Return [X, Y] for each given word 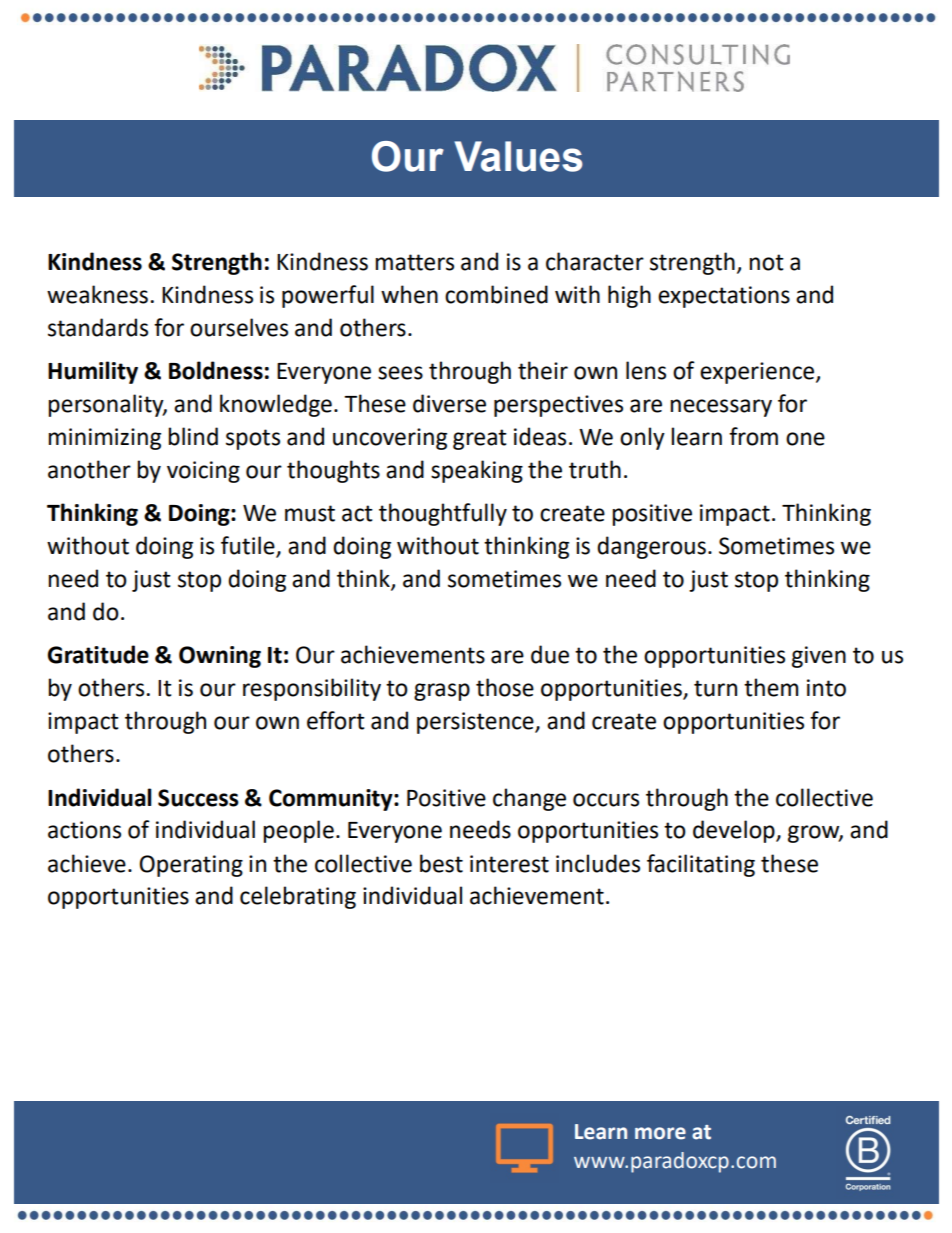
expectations [724, 297]
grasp [442, 692]
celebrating [298, 897]
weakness [97, 294]
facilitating [701, 865]
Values [518, 156]
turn [715, 688]
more [660, 1133]
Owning [220, 657]
